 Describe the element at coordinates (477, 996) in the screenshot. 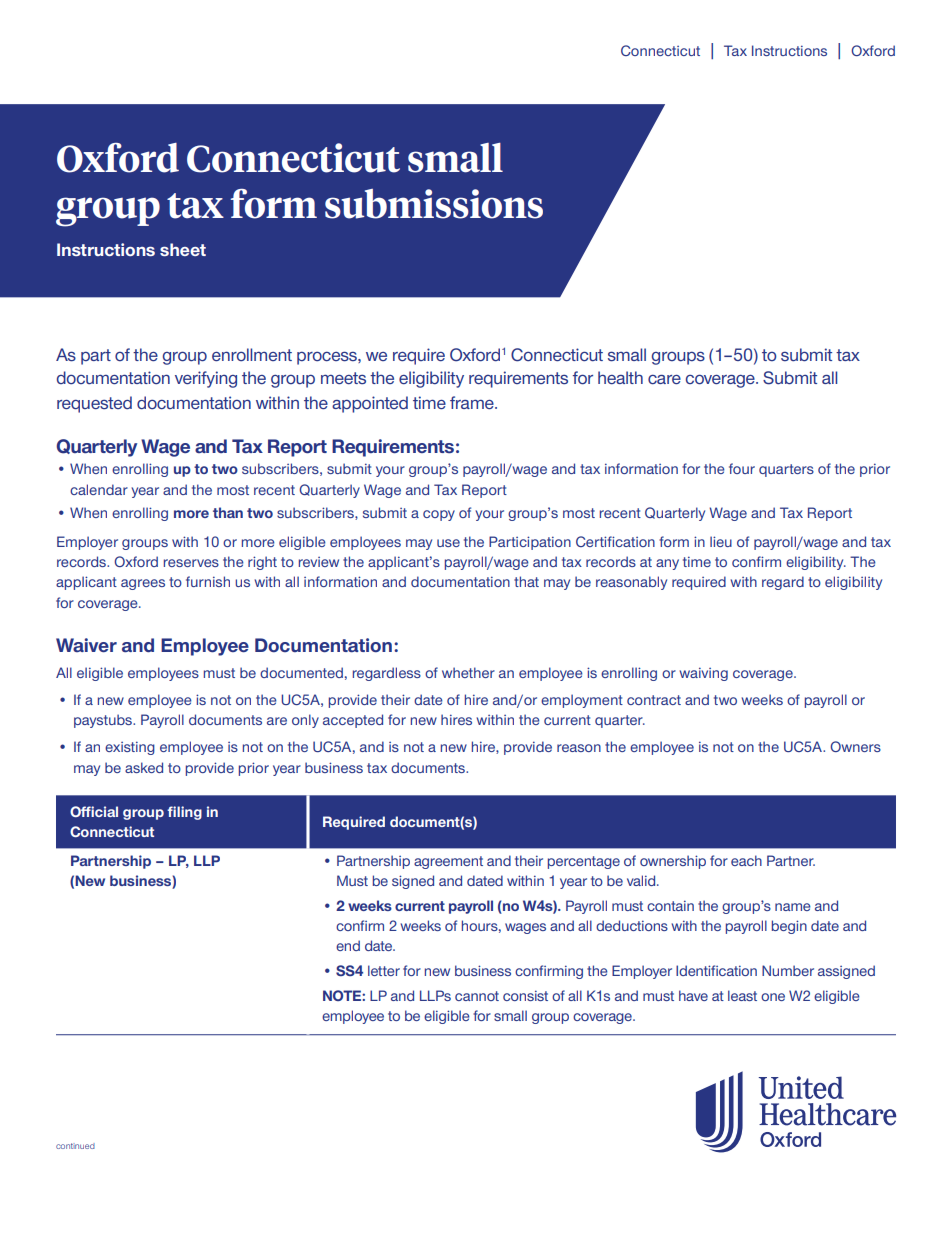

I see `cannot` at that location.
